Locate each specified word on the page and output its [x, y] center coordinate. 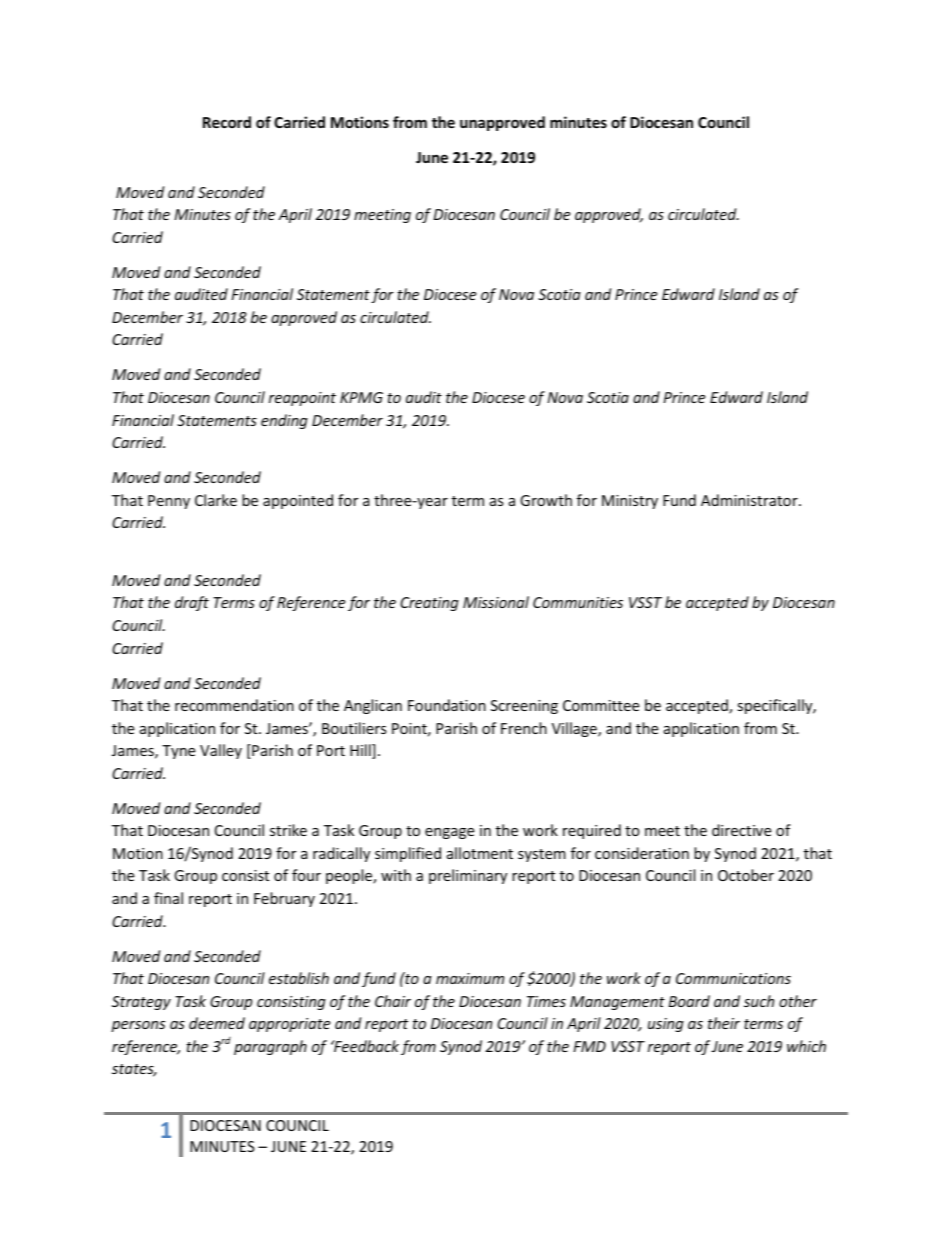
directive [741, 830]
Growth [546, 500]
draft [192, 603]
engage [449, 833]
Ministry [630, 502]
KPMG [361, 397]
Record [227, 122]
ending [284, 421]
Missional [496, 602]
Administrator [750, 500]
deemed [217, 1023]
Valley [221, 751]
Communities [578, 602]
